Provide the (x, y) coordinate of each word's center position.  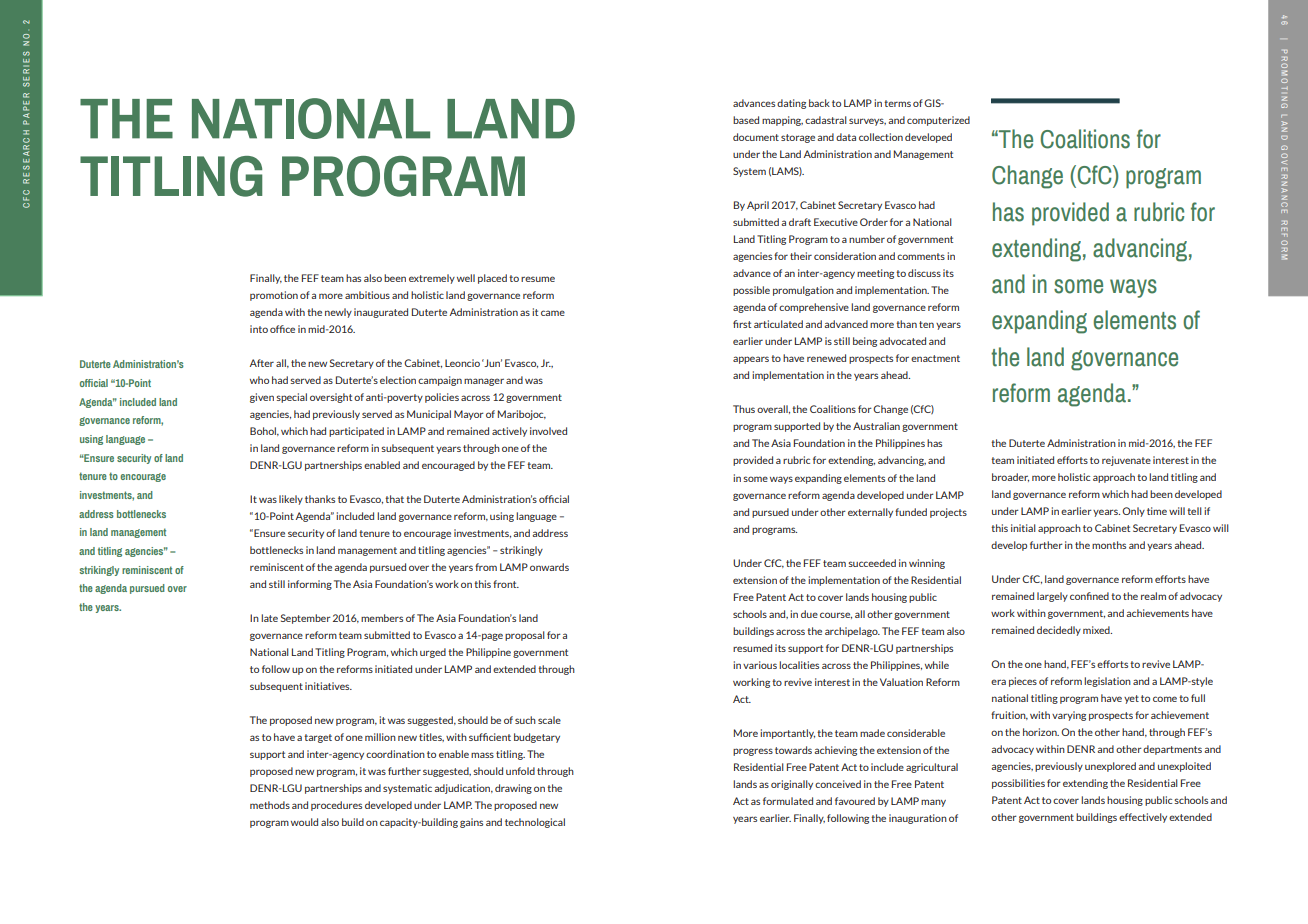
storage (798, 138)
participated (356, 432)
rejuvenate (1126, 461)
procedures (336, 806)
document (756, 137)
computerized (938, 121)
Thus (744, 409)
